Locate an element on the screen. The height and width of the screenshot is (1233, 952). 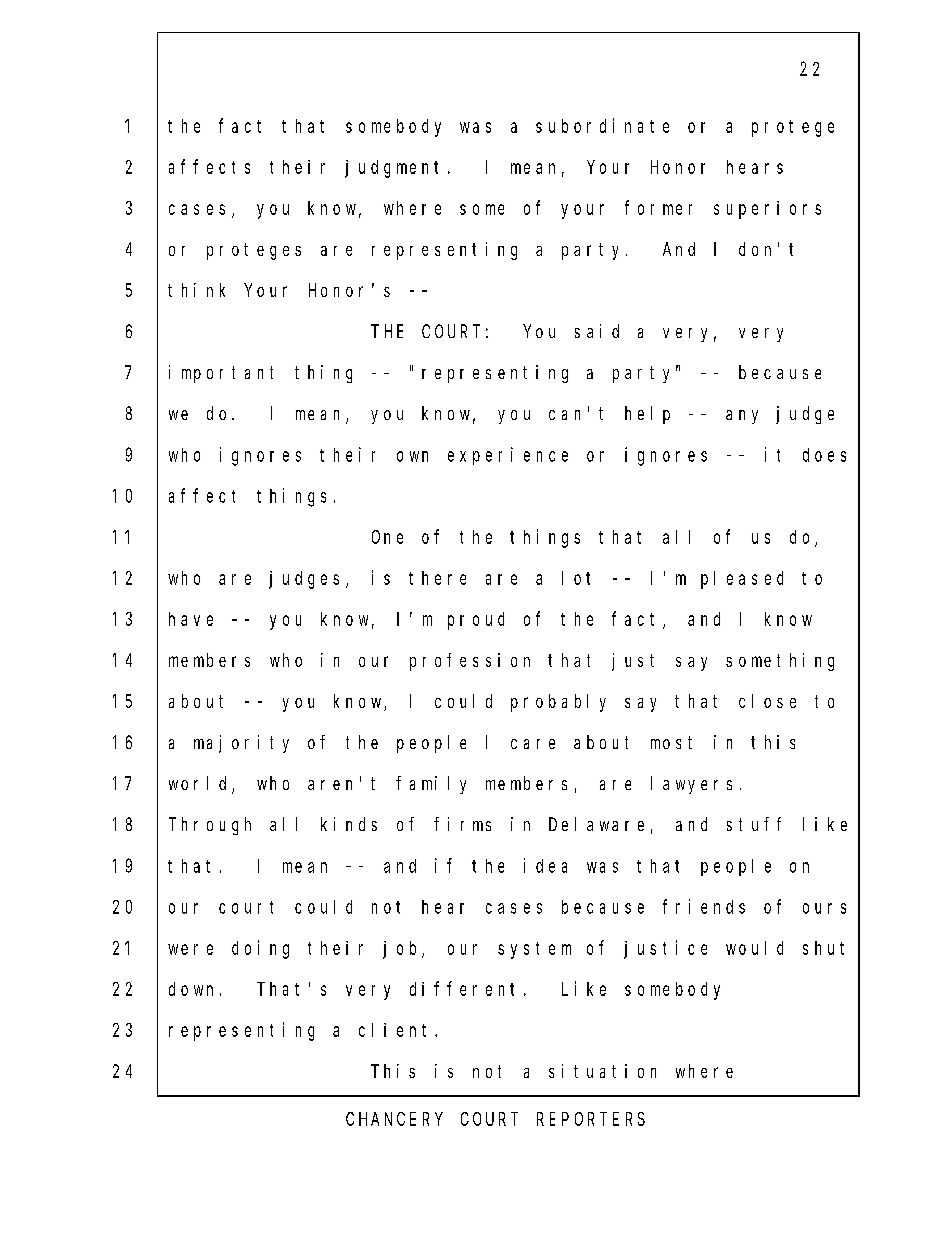
help is located at coordinates (647, 415).
